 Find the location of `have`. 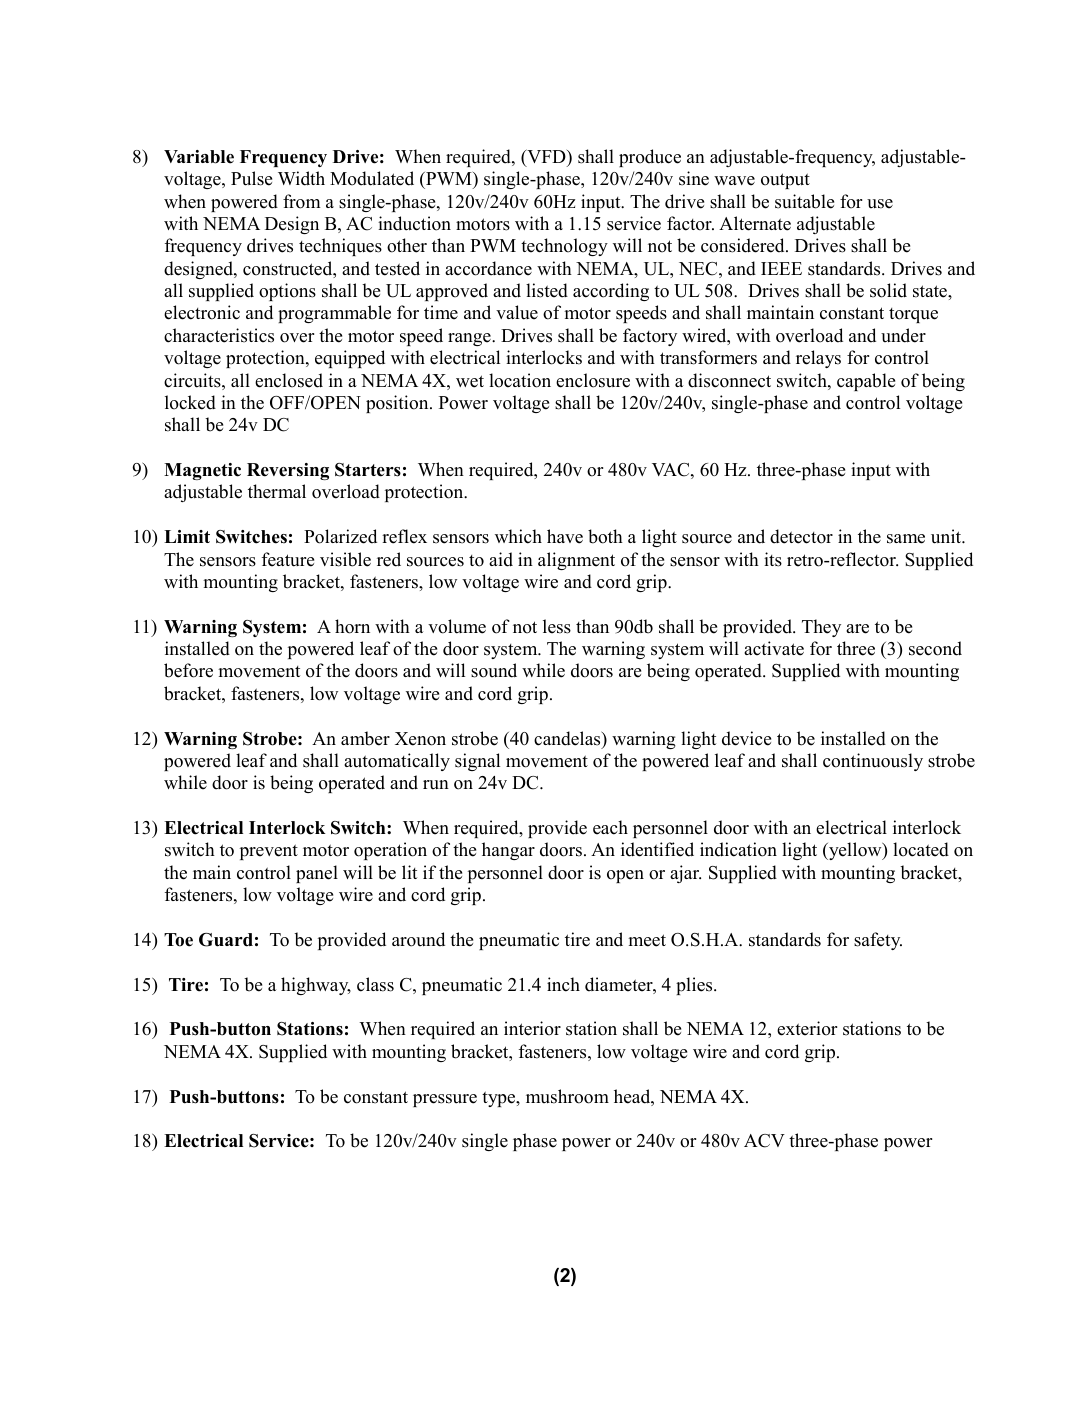

have is located at coordinates (565, 536).
